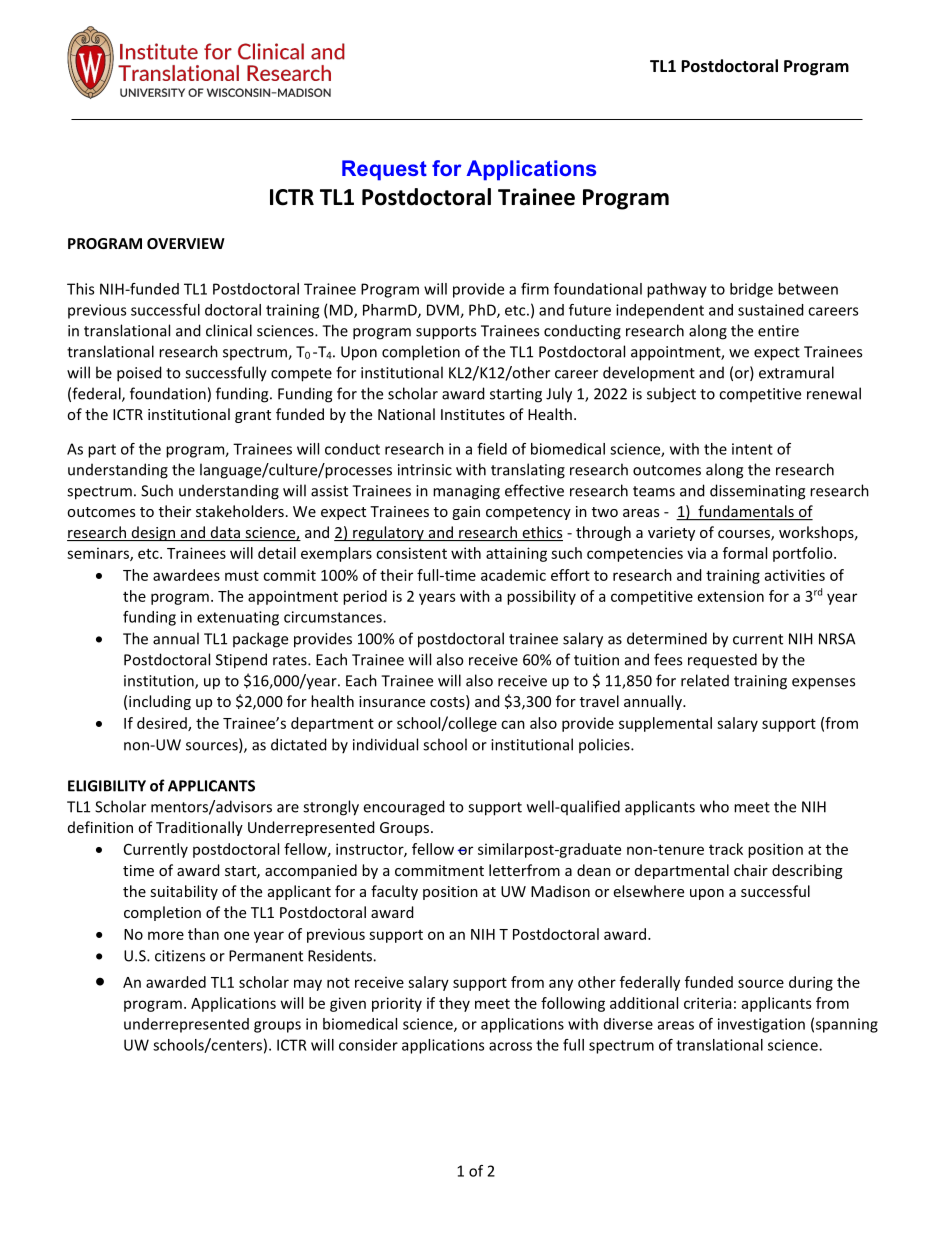 This screenshot has height=1233, width=952. What do you see at coordinates (444, 311) in the screenshot?
I see `DVM` at bounding box center [444, 311].
